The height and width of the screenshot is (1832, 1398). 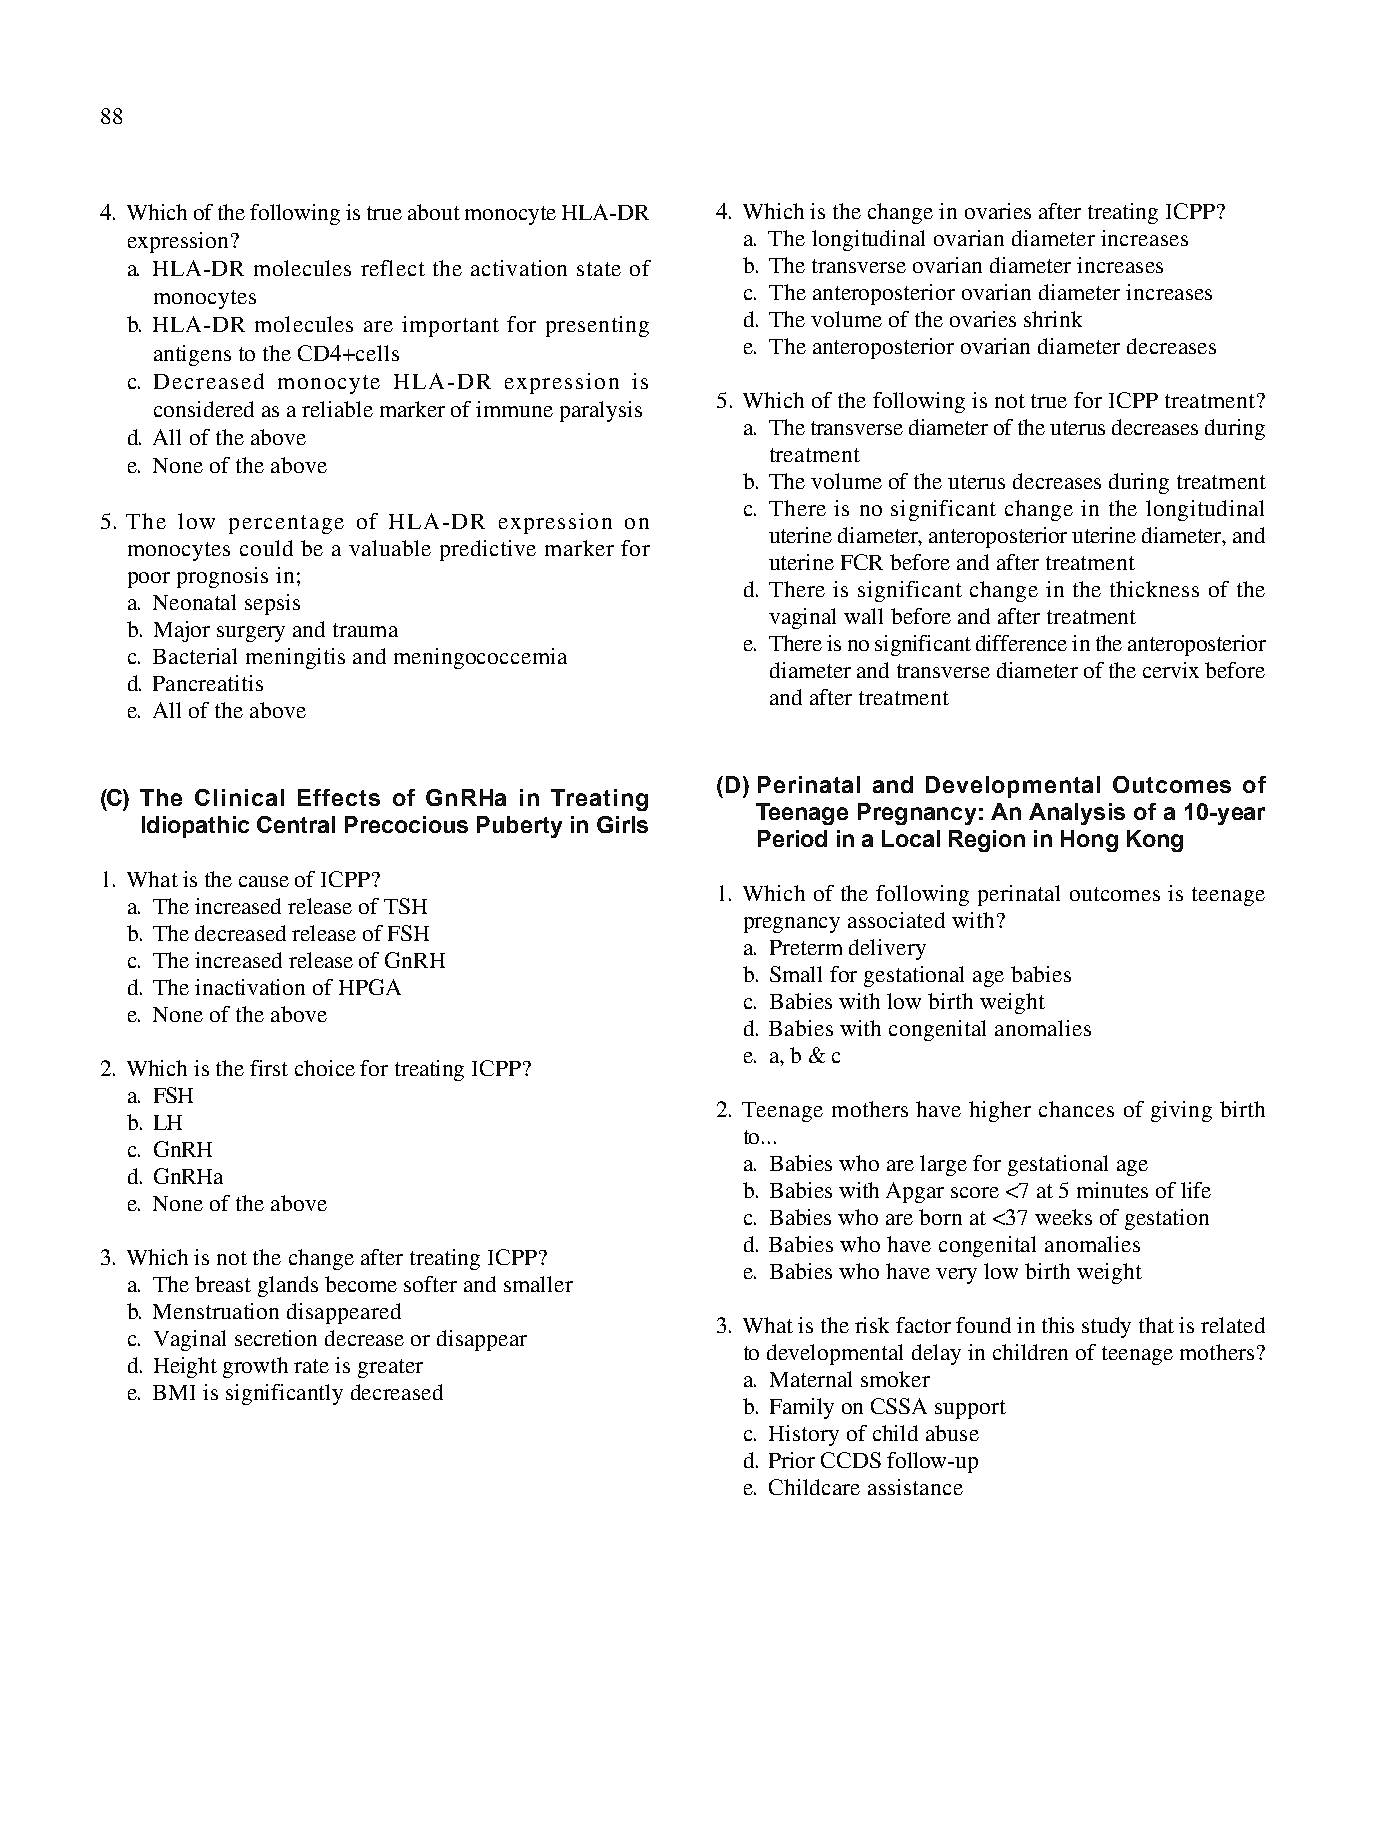 What do you see at coordinates (255, 1367) in the screenshot?
I see `growth` at bounding box center [255, 1367].
